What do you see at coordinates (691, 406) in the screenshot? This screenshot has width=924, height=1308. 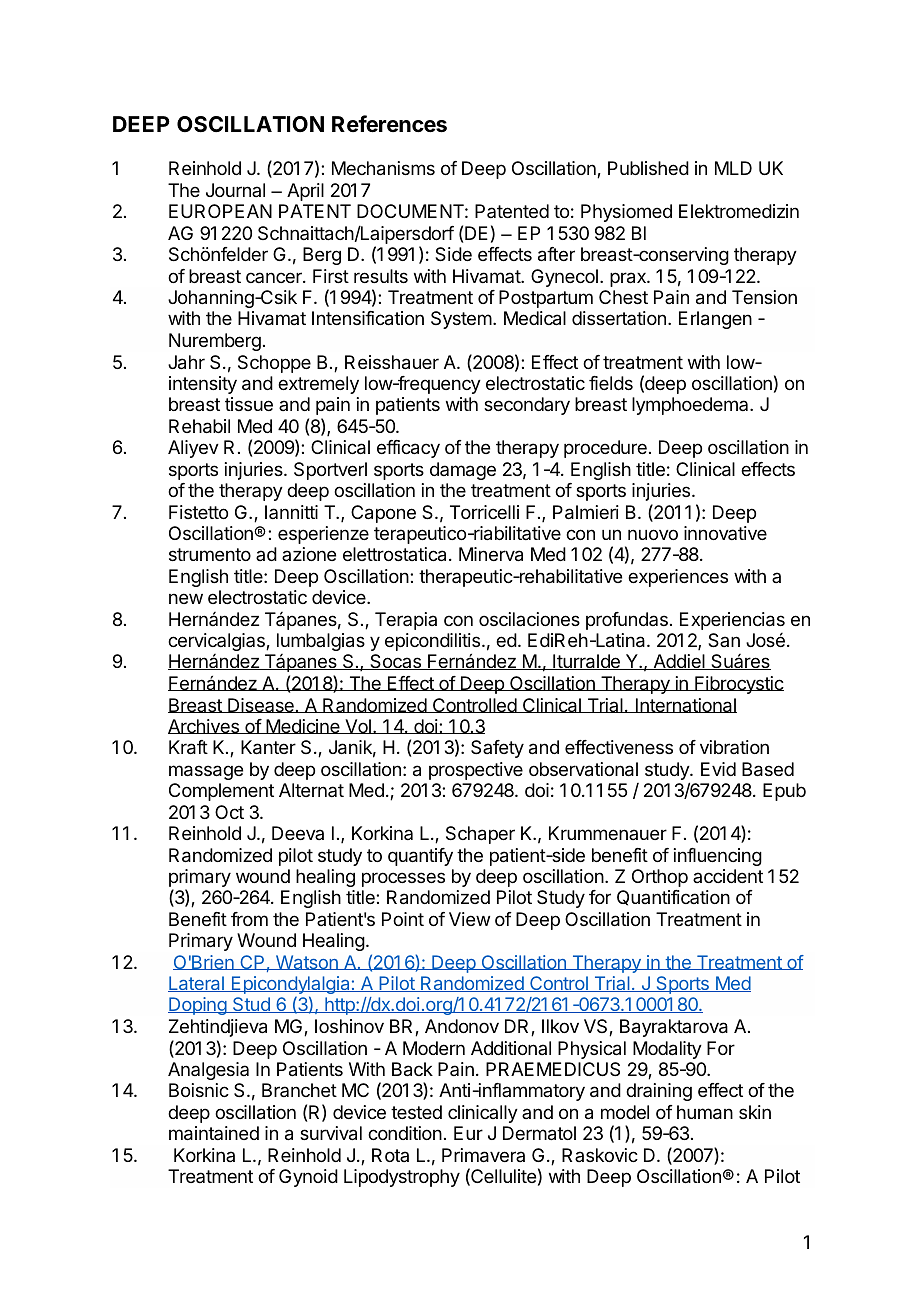 I see `lymphoedema` at bounding box center [691, 406].
